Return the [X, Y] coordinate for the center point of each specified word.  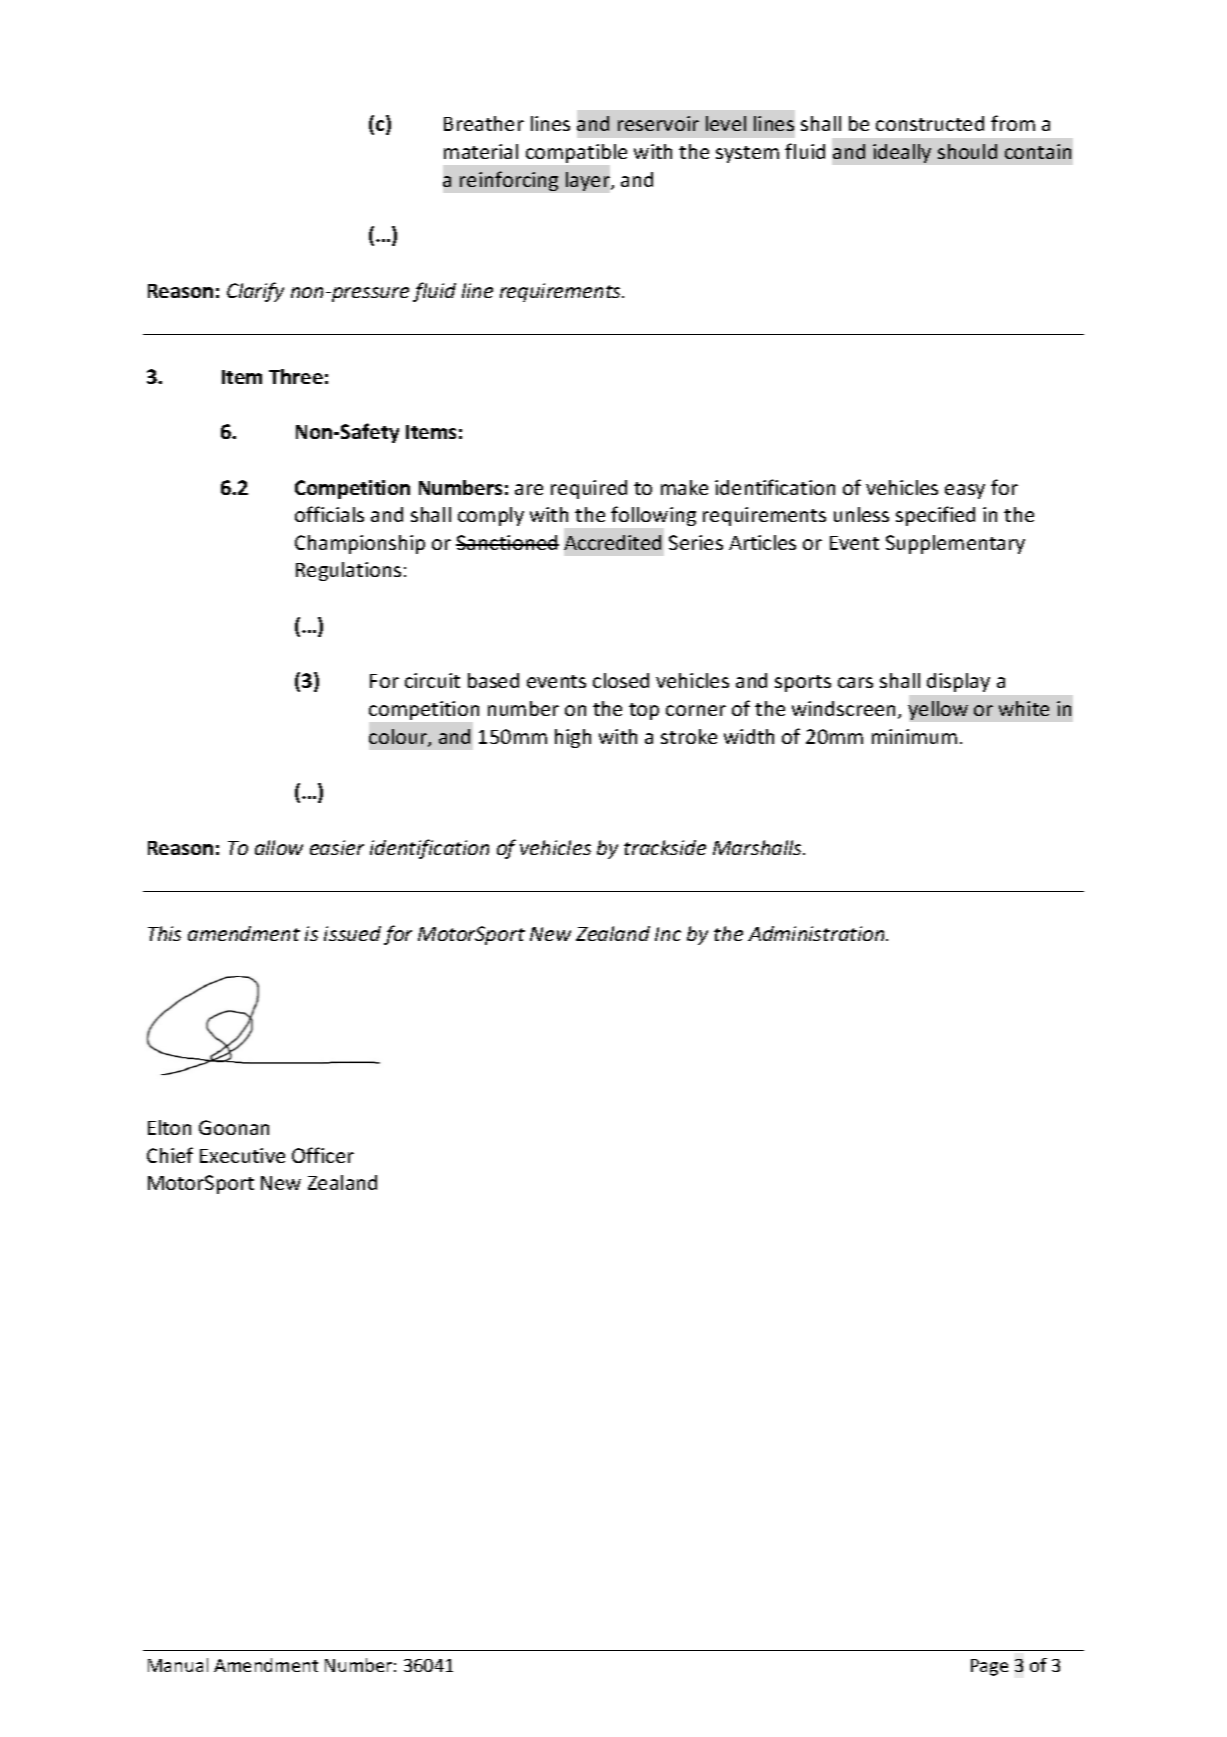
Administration [817, 933]
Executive [242, 1155]
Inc [668, 934]
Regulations [348, 571]
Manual [178, 1665]
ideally [902, 153]
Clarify [255, 292]
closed [621, 680]
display [958, 682]
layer [589, 181]
